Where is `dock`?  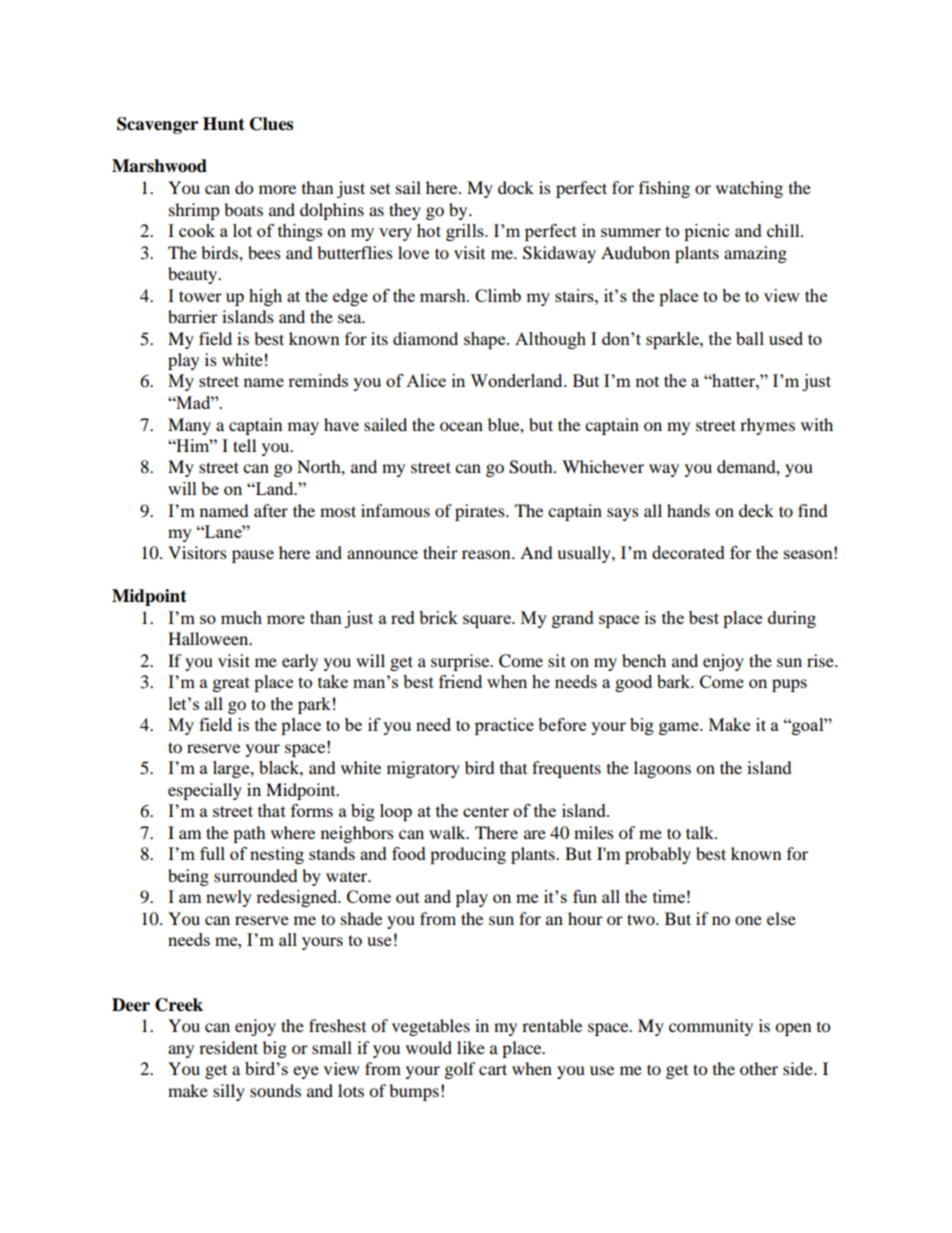 dock is located at coordinates (516, 187).
